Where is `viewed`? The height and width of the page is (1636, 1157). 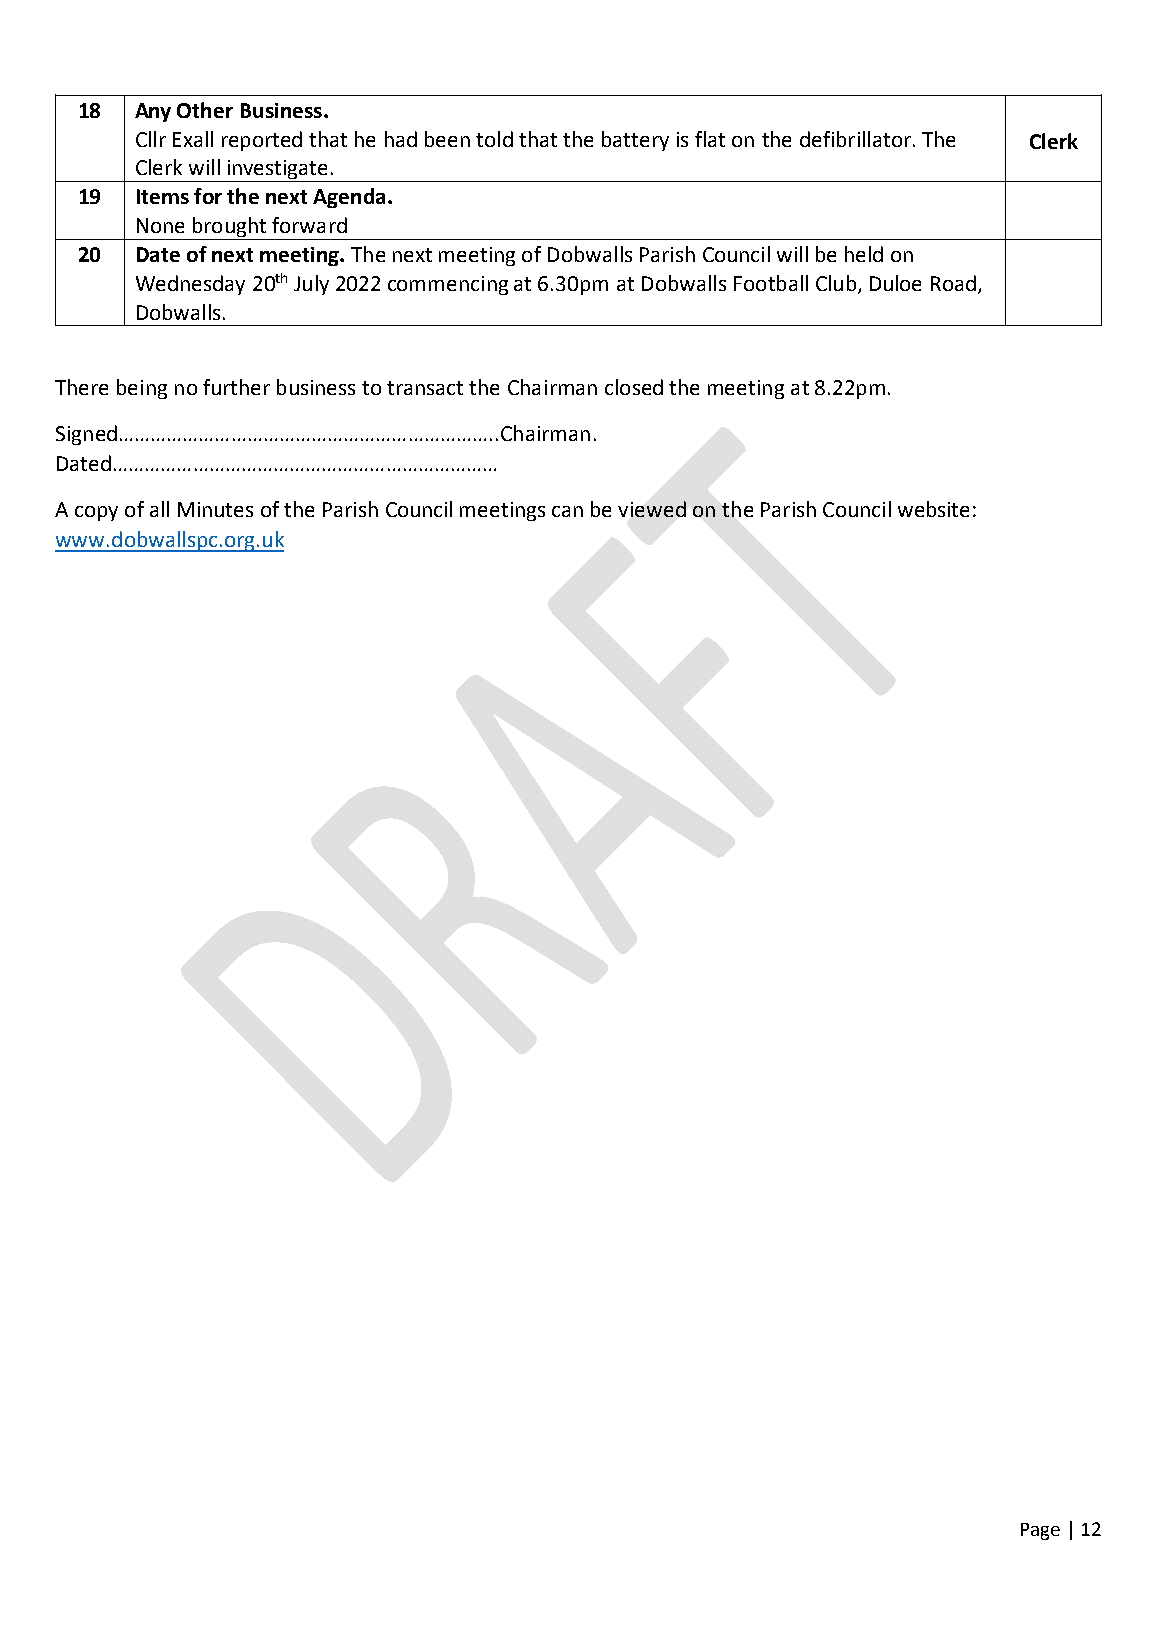
viewed is located at coordinates (652, 509).
